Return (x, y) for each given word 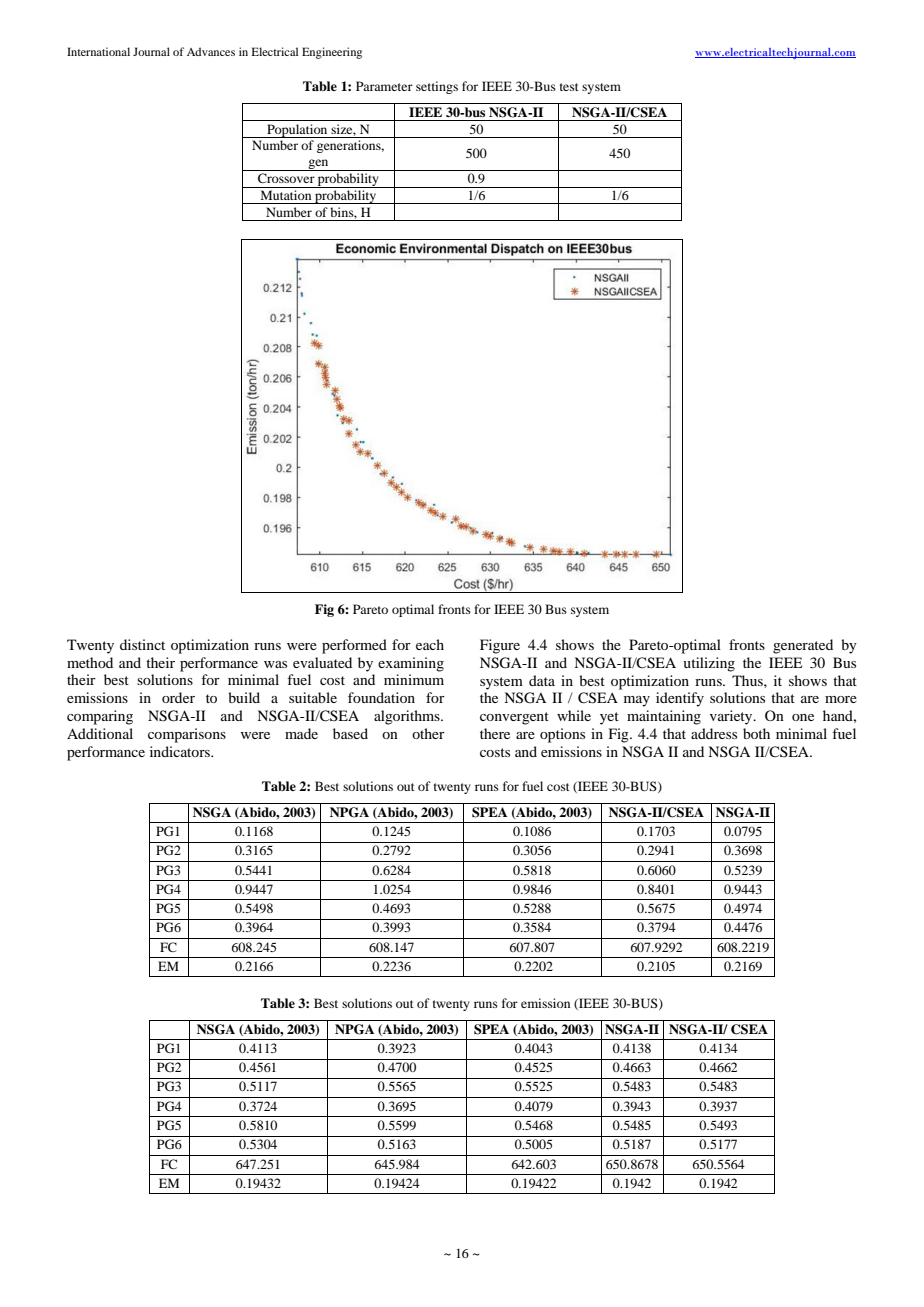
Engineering (332, 53)
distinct (142, 644)
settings (437, 87)
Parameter (384, 86)
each (430, 644)
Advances (211, 51)
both (756, 733)
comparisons (187, 735)
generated (803, 646)
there (495, 733)
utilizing (709, 664)
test (569, 87)
